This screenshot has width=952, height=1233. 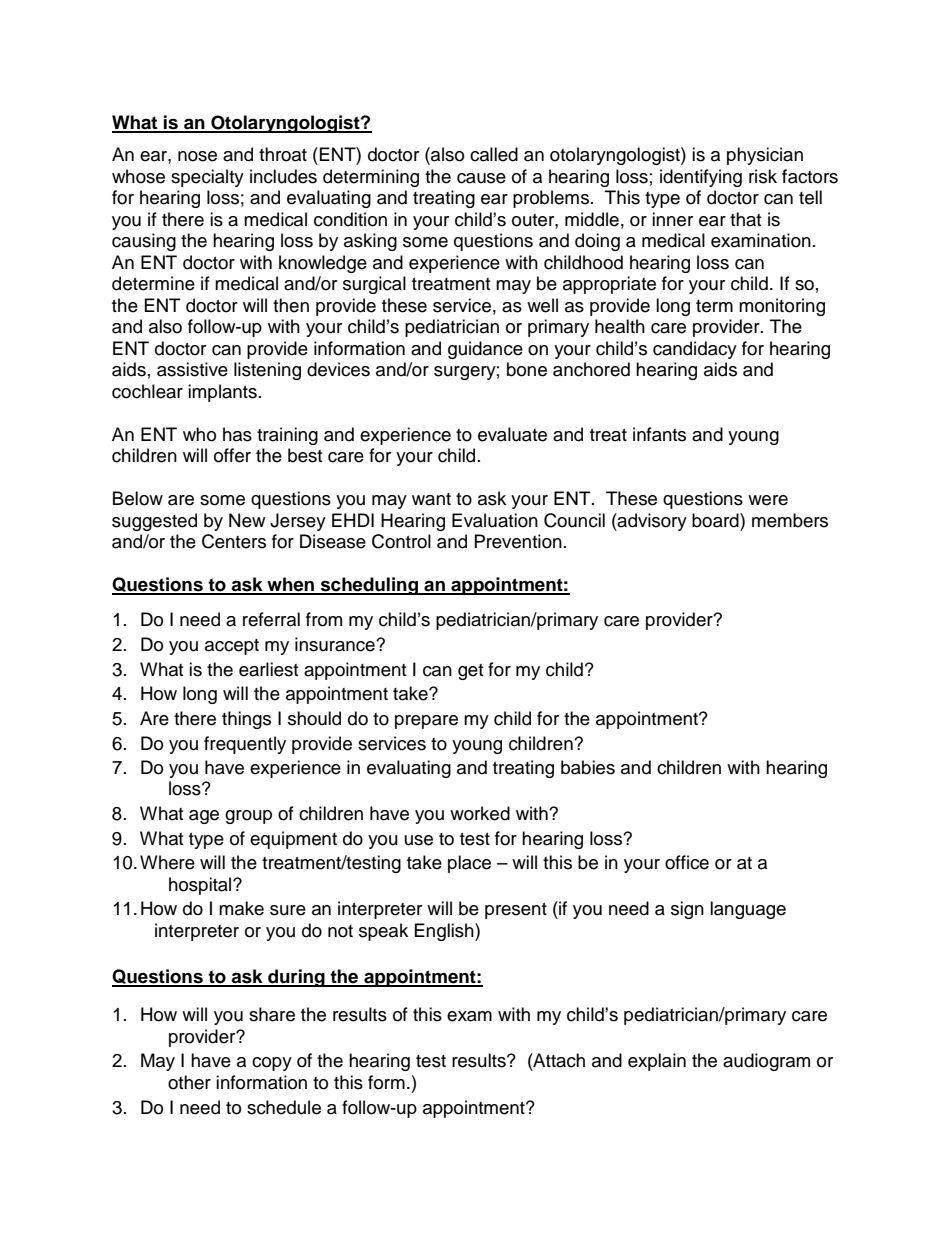 What do you see at coordinates (189, 1082) in the screenshot?
I see `other` at bounding box center [189, 1082].
